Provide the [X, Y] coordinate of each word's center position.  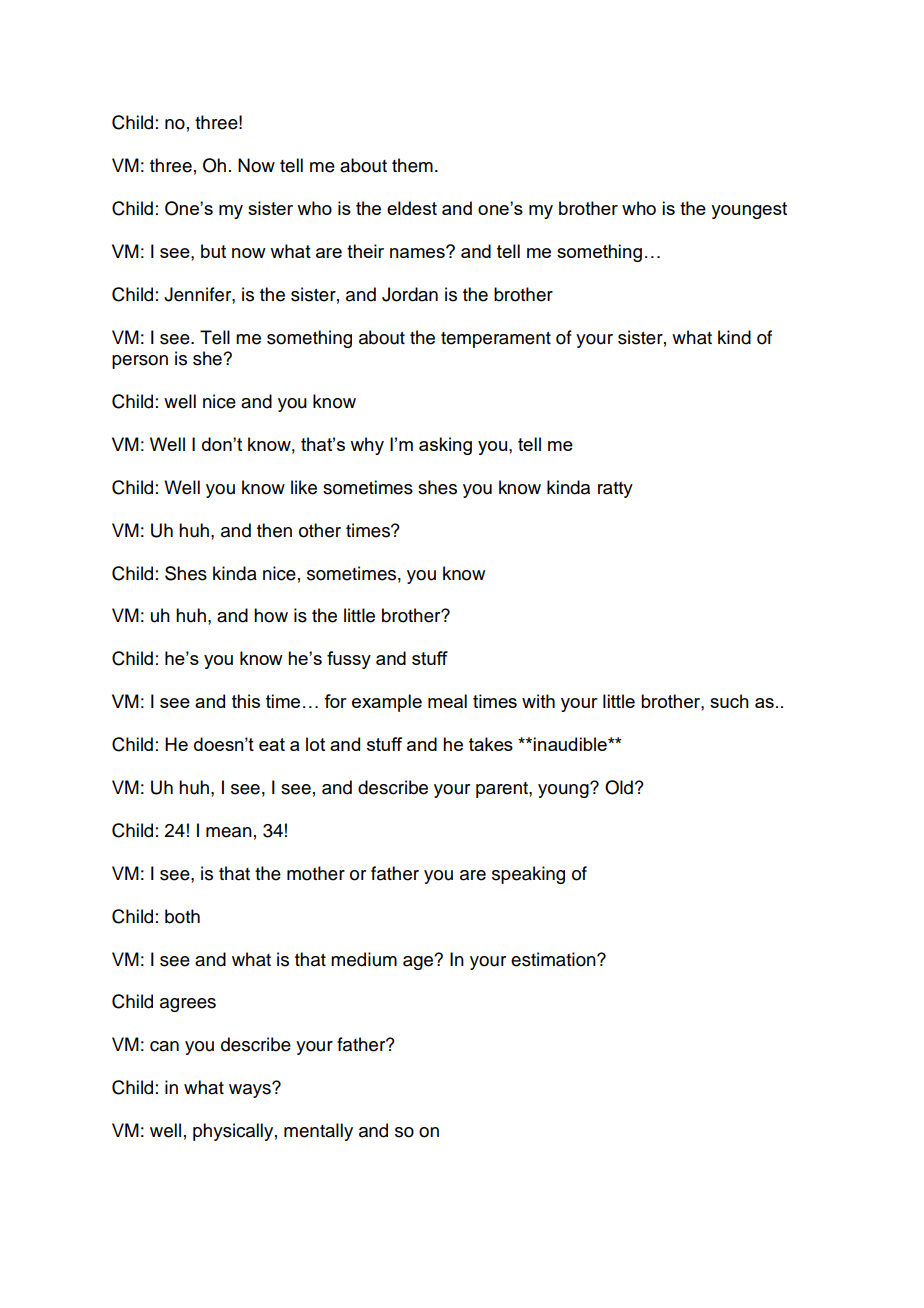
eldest [412, 208]
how [271, 615]
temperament [496, 340]
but [213, 251]
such [729, 701]
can [164, 1046]
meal [447, 701]
